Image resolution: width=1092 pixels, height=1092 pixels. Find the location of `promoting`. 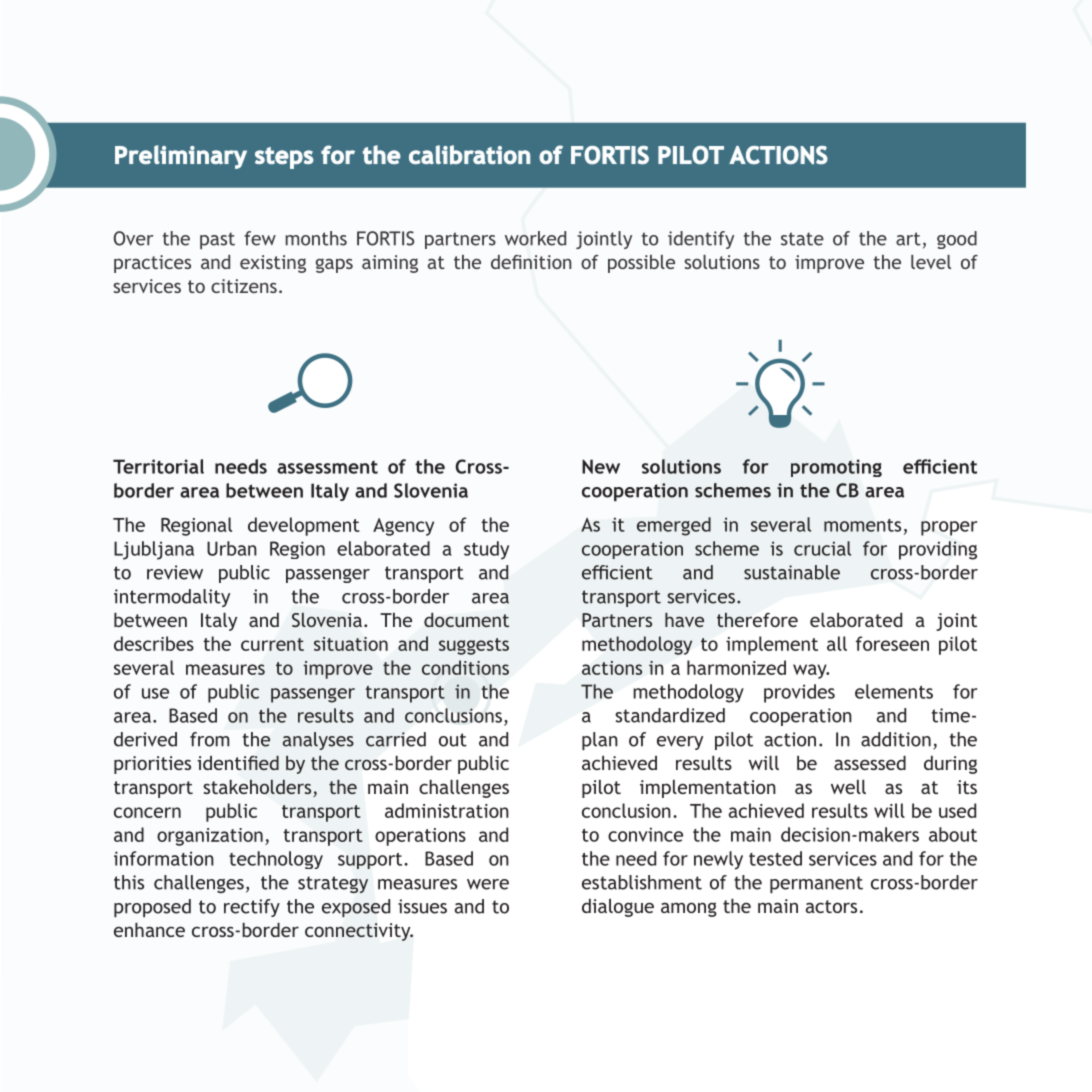

promoting is located at coordinates (836, 468).
